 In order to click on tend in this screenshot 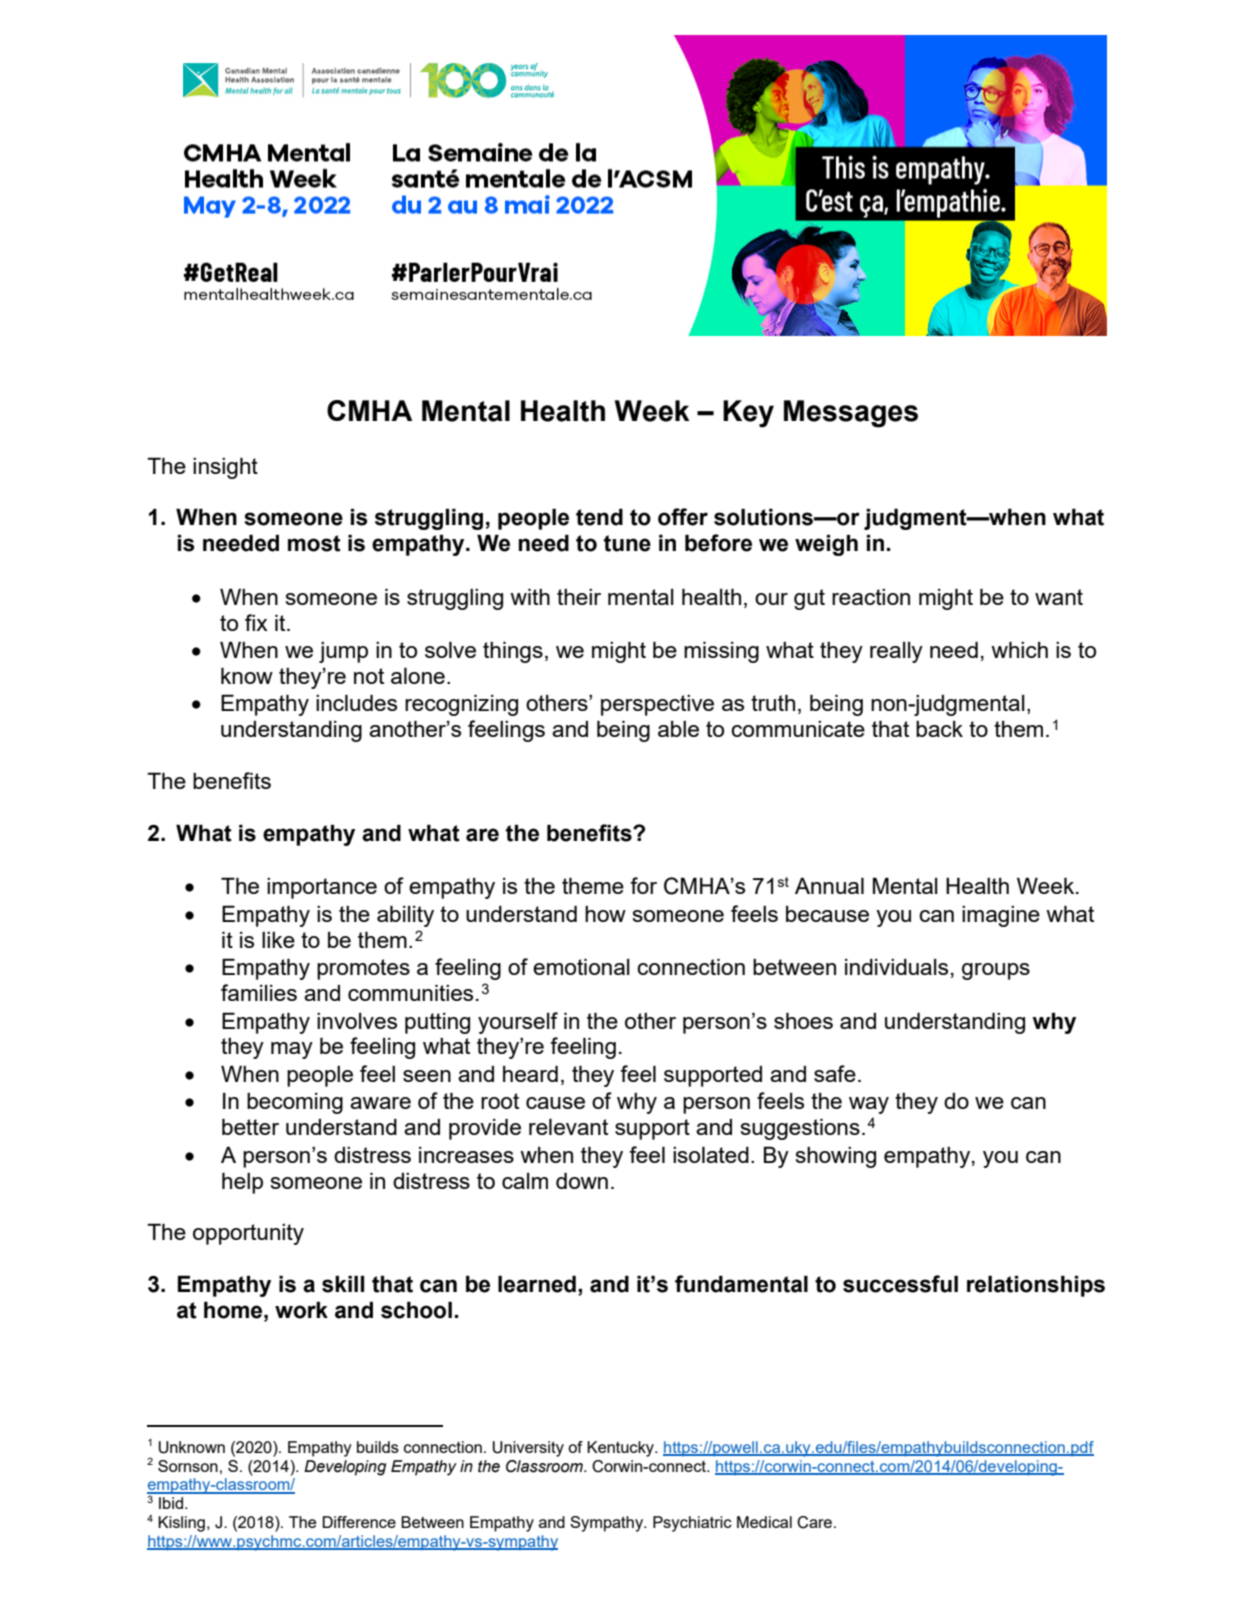, I will do `click(599, 517)`.
